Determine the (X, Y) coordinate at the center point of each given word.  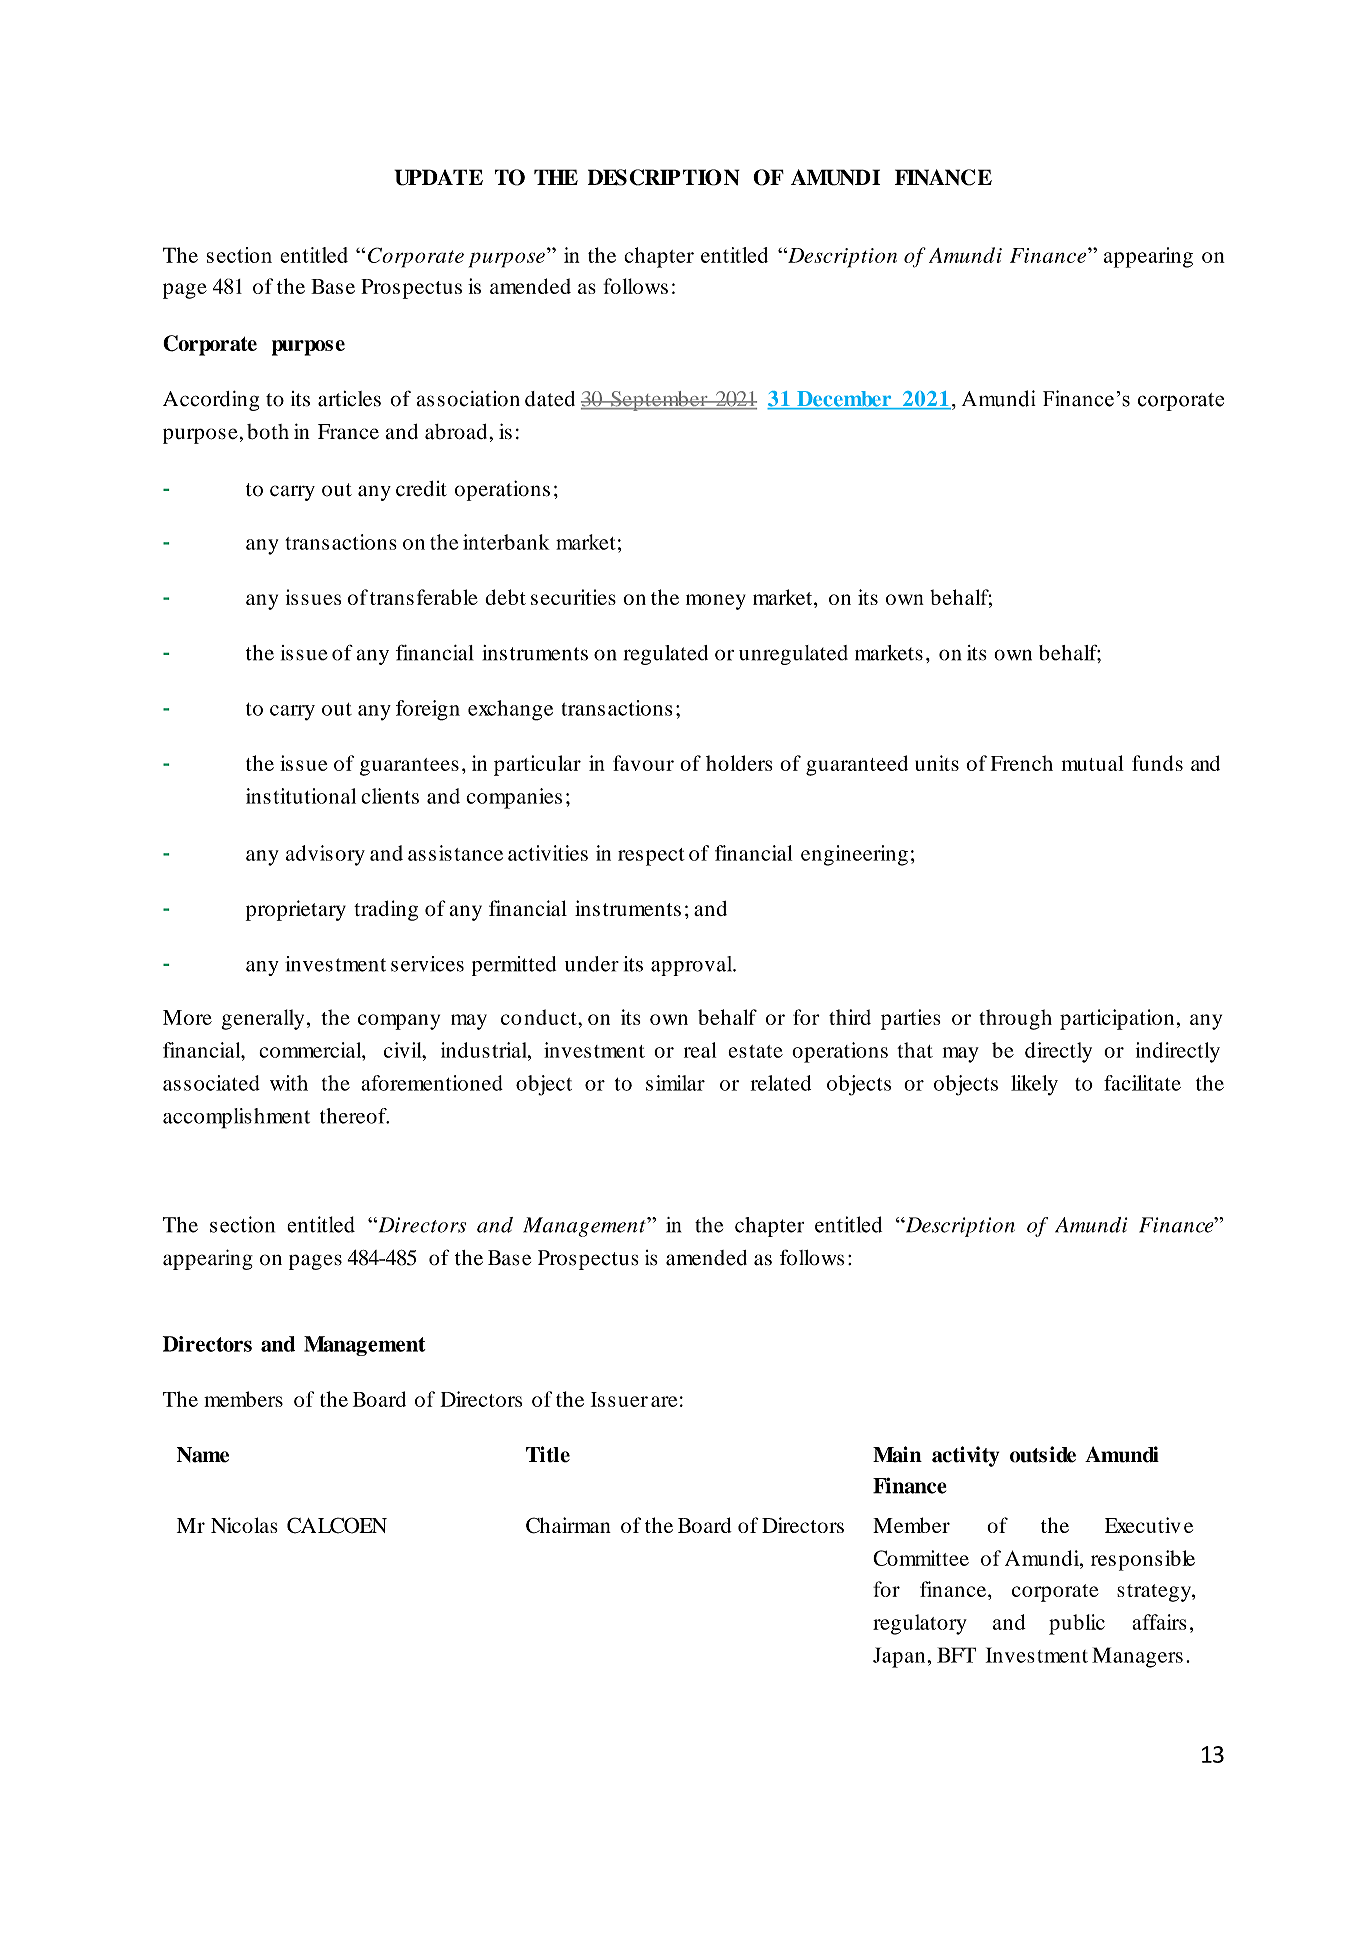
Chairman (568, 1525)
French (1022, 763)
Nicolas (244, 1525)
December (844, 400)
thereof (354, 1116)
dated (550, 399)
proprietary (296, 910)
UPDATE (438, 177)
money (716, 602)
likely (1034, 1085)
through (1015, 1019)
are (664, 1401)
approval (693, 966)
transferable (424, 597)
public (1077, 1624)
